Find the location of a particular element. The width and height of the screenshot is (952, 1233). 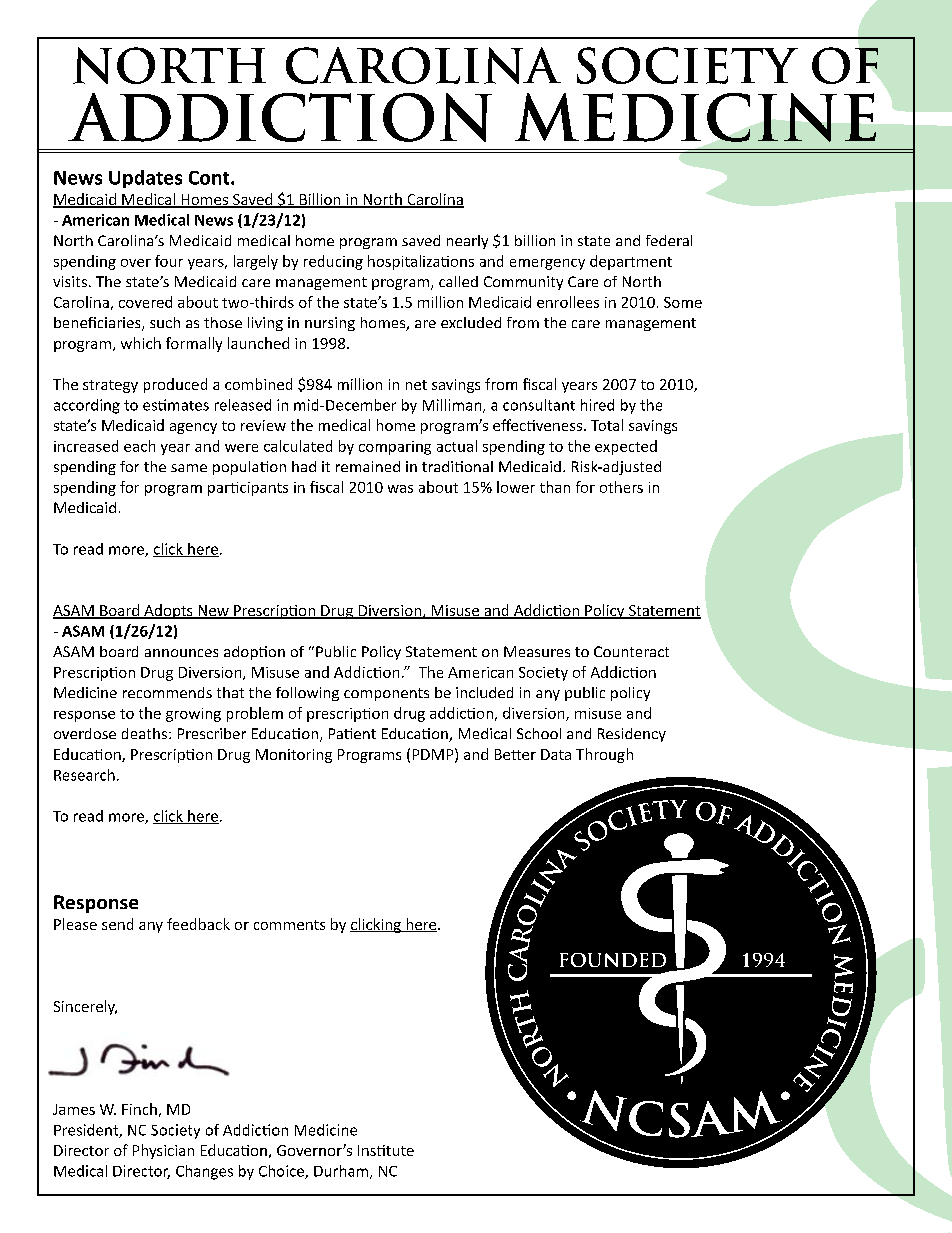

Through is located at coordinates (604, 755).
